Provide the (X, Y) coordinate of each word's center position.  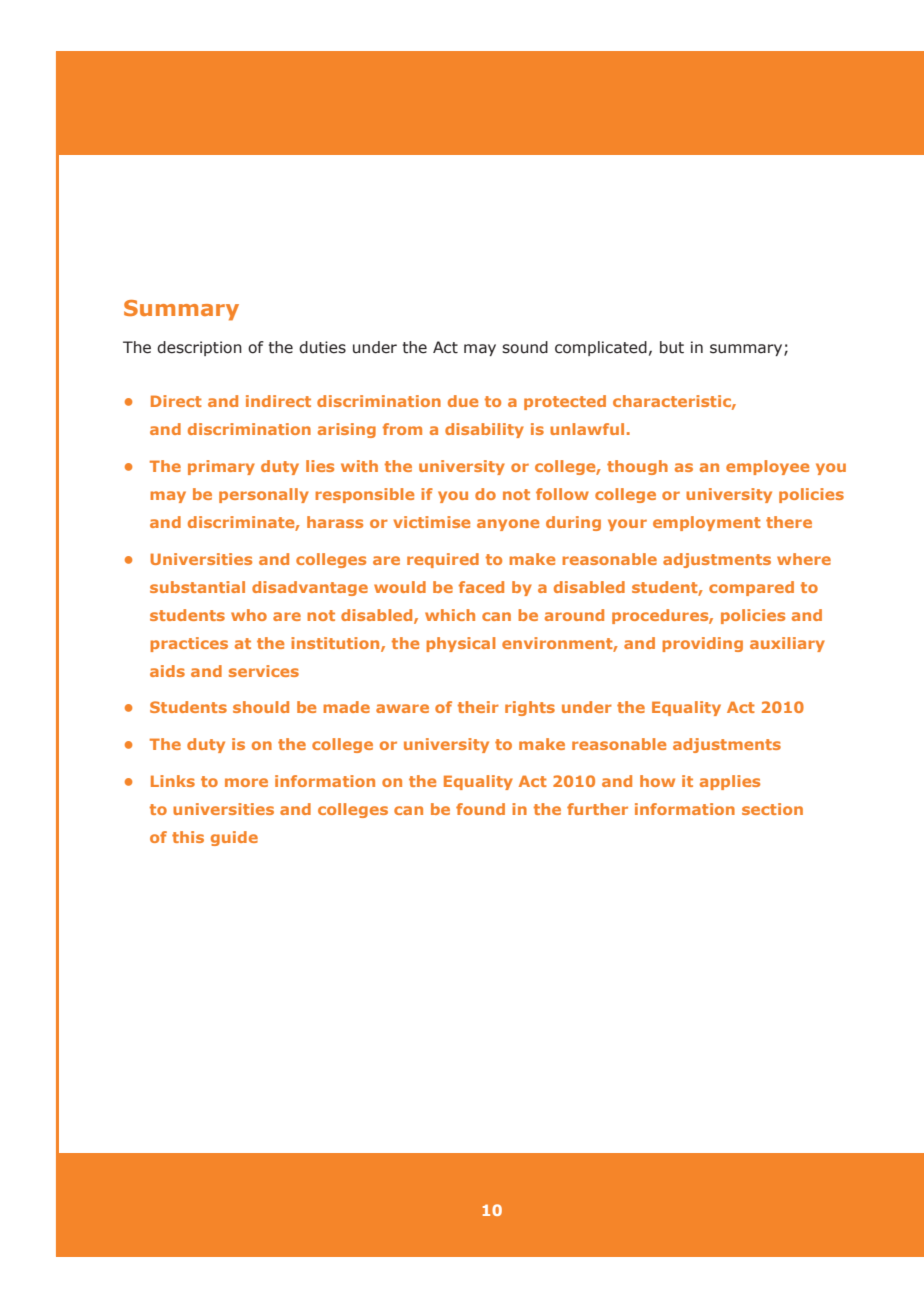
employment (707, 523)
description (199, 348)
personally (264, 495)
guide (234, 838)
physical (460, 644)
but (672, 347)
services (264, 671)
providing (702, 644)
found (480, 809)
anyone (508, 525)
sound (525, 347)
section (772, 809)
